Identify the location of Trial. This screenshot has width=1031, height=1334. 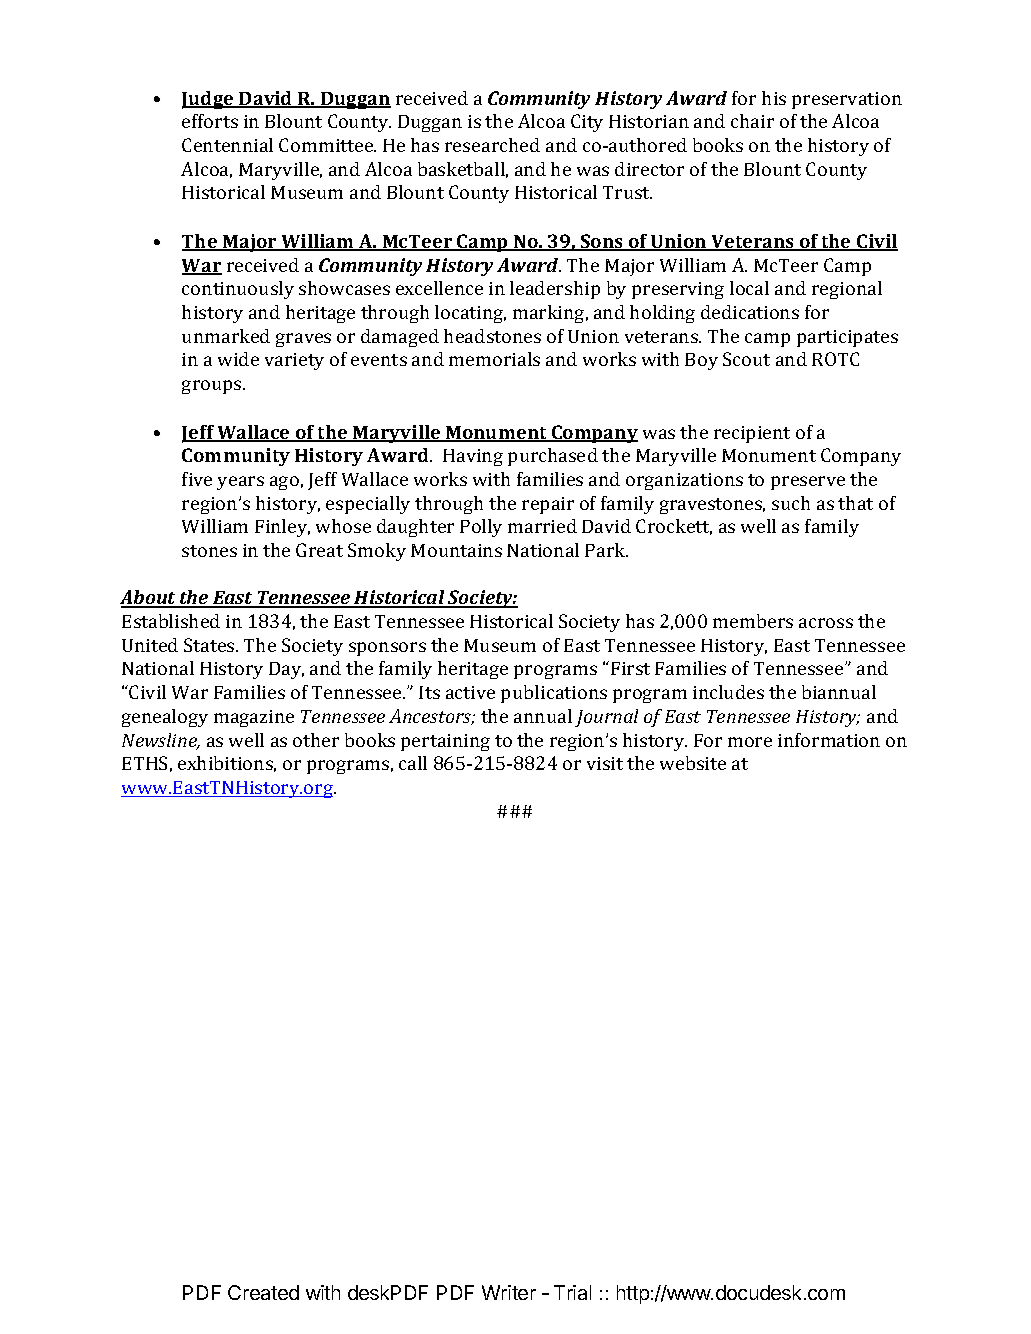
(572, 1292).
